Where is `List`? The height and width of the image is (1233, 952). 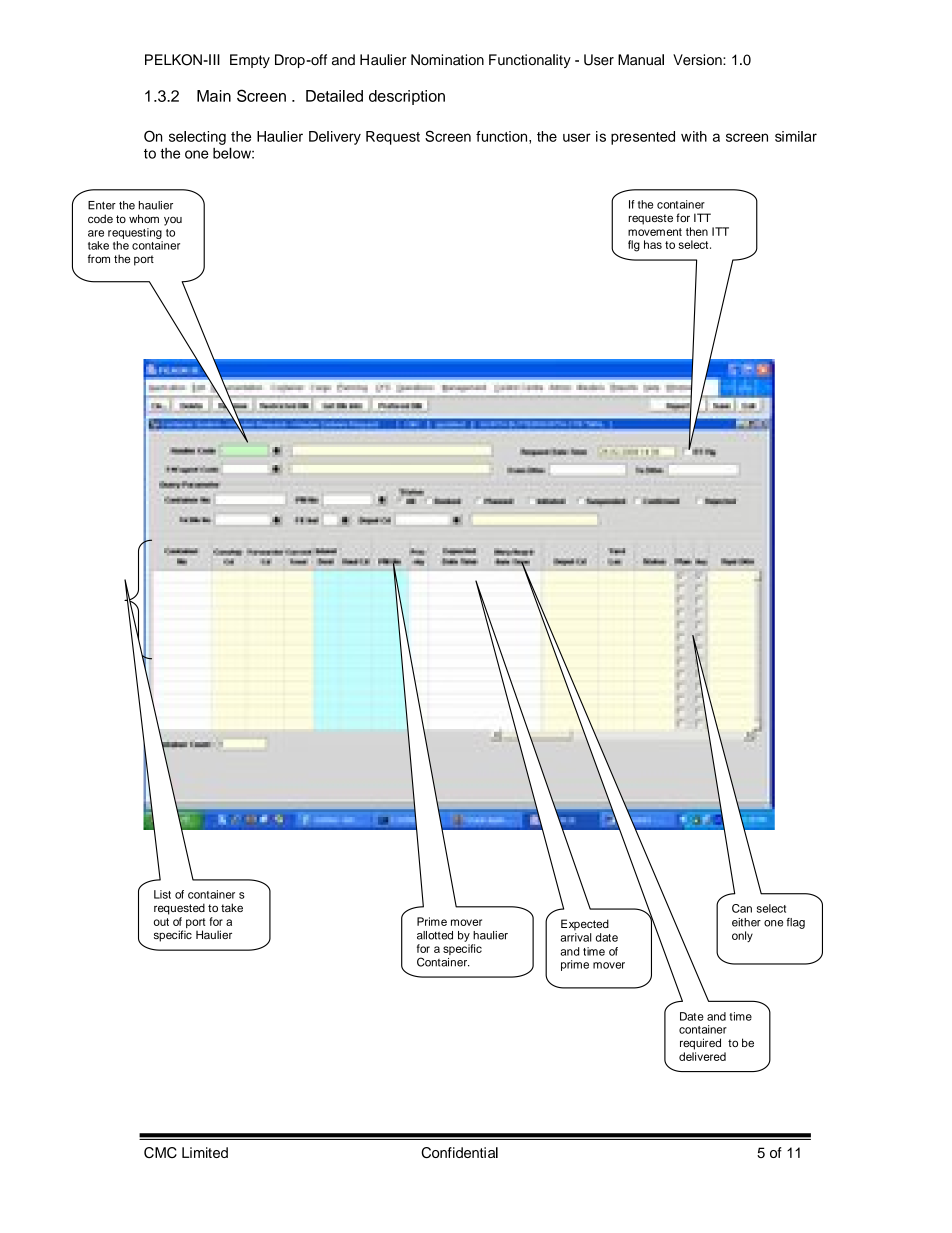 List is located at coordinates (162, 894).
